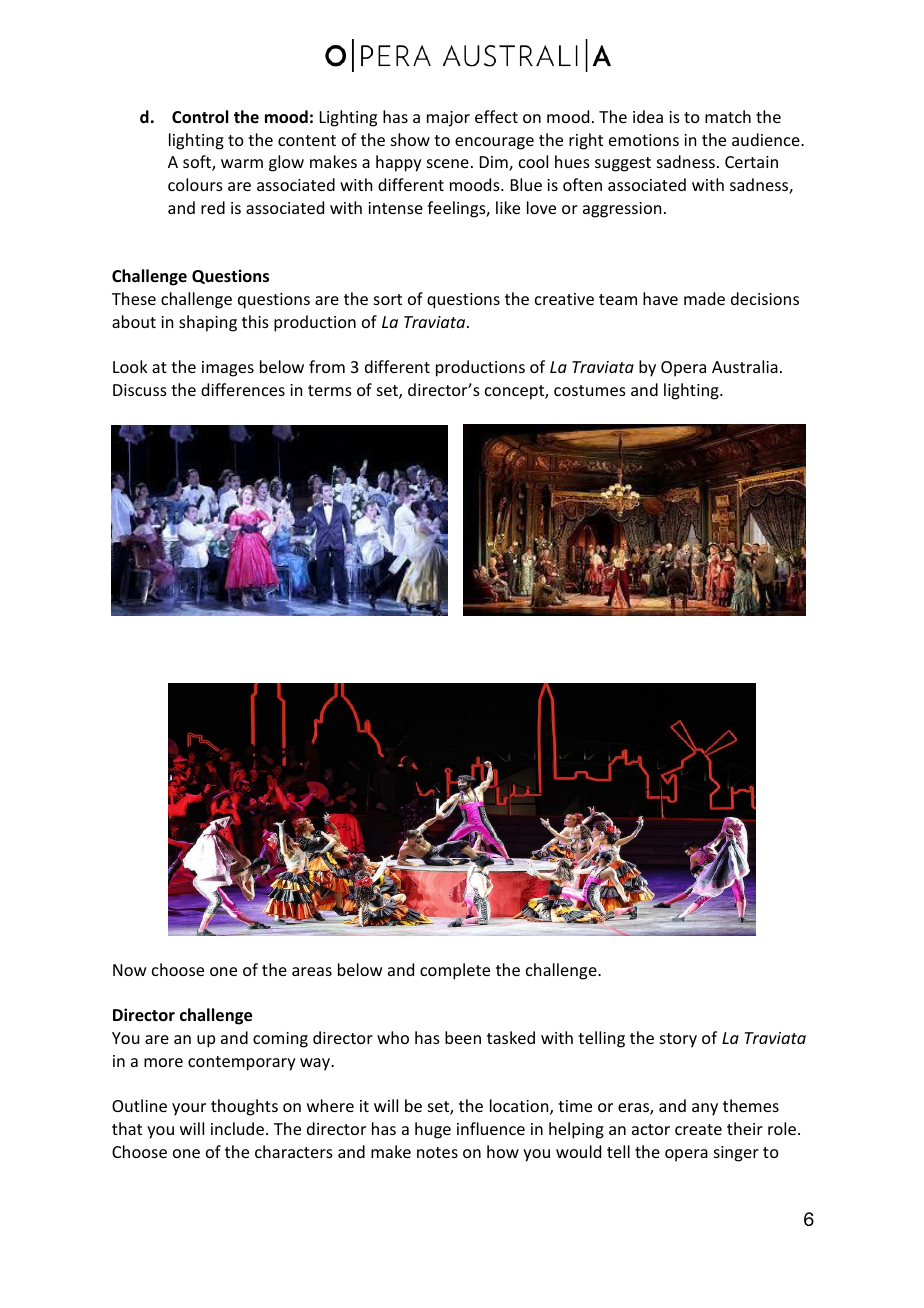 The width and height of the image is (924, 1308). What do you see at coordinates (330, 390) in the image?
I see `terms` at bounding box center [330, 390].
